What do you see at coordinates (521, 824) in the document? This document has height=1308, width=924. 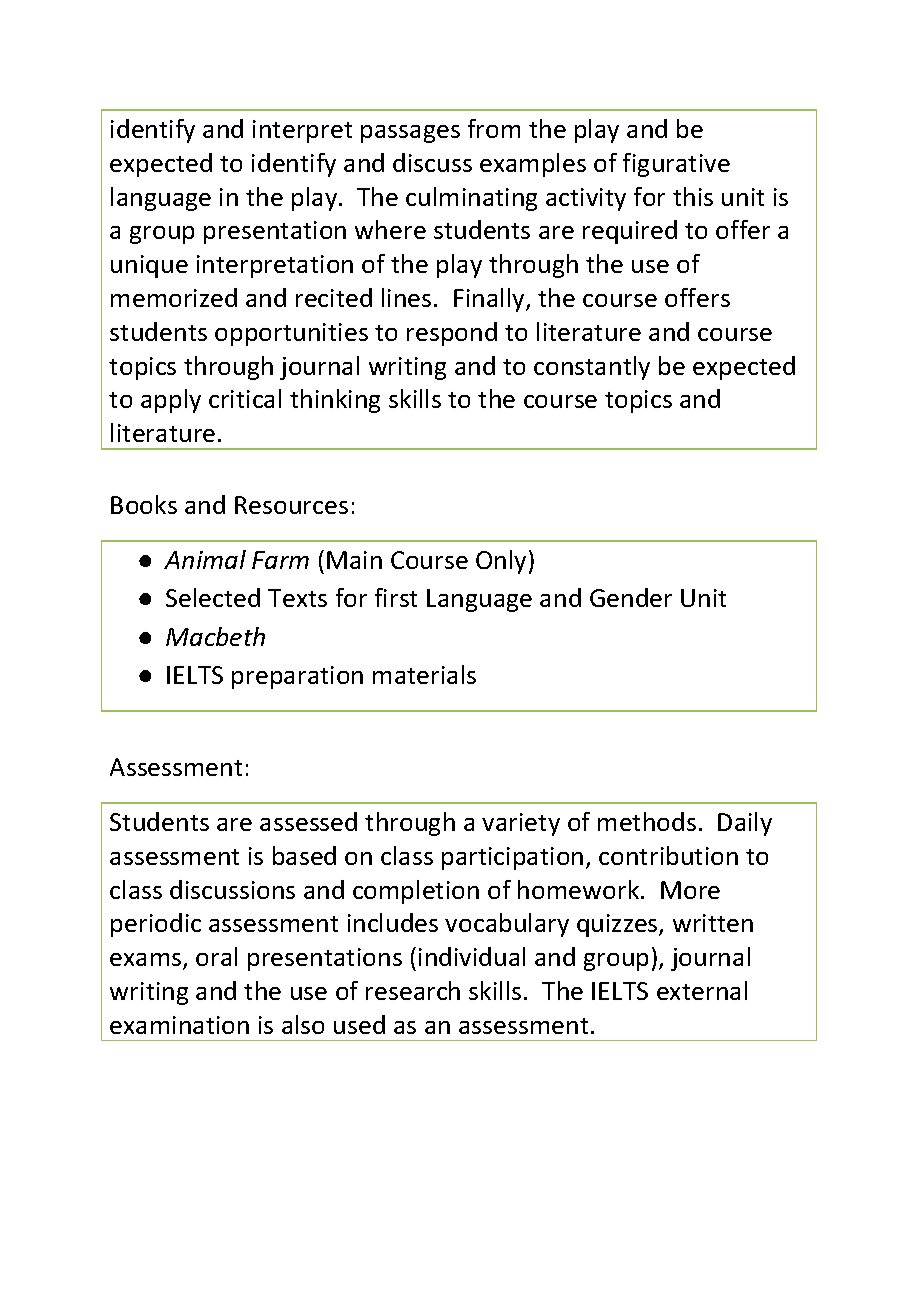 I see `variety` at bounding box center [521, 824].
